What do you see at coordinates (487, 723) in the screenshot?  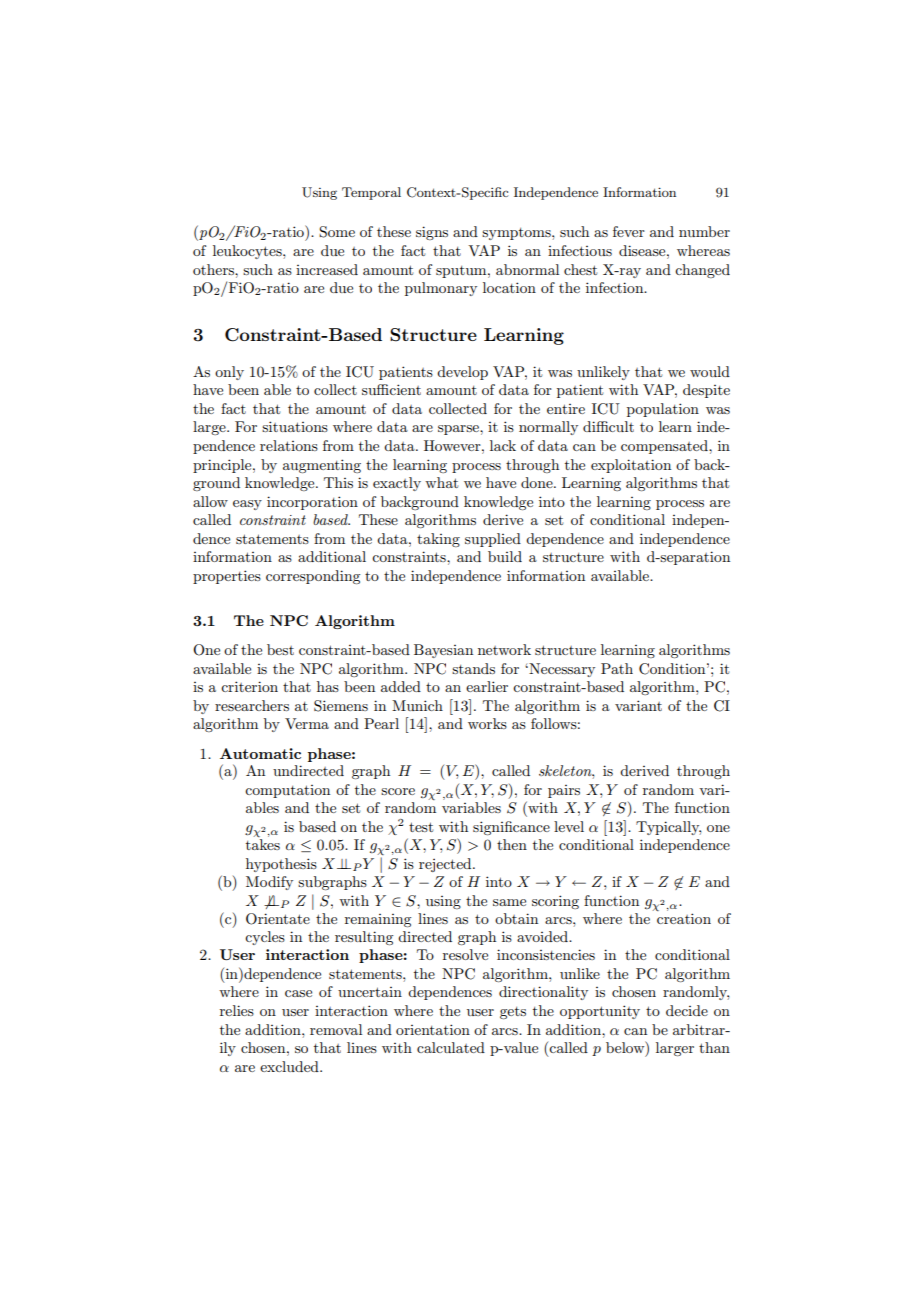 I see `works` at bounding box center [487, 723].
